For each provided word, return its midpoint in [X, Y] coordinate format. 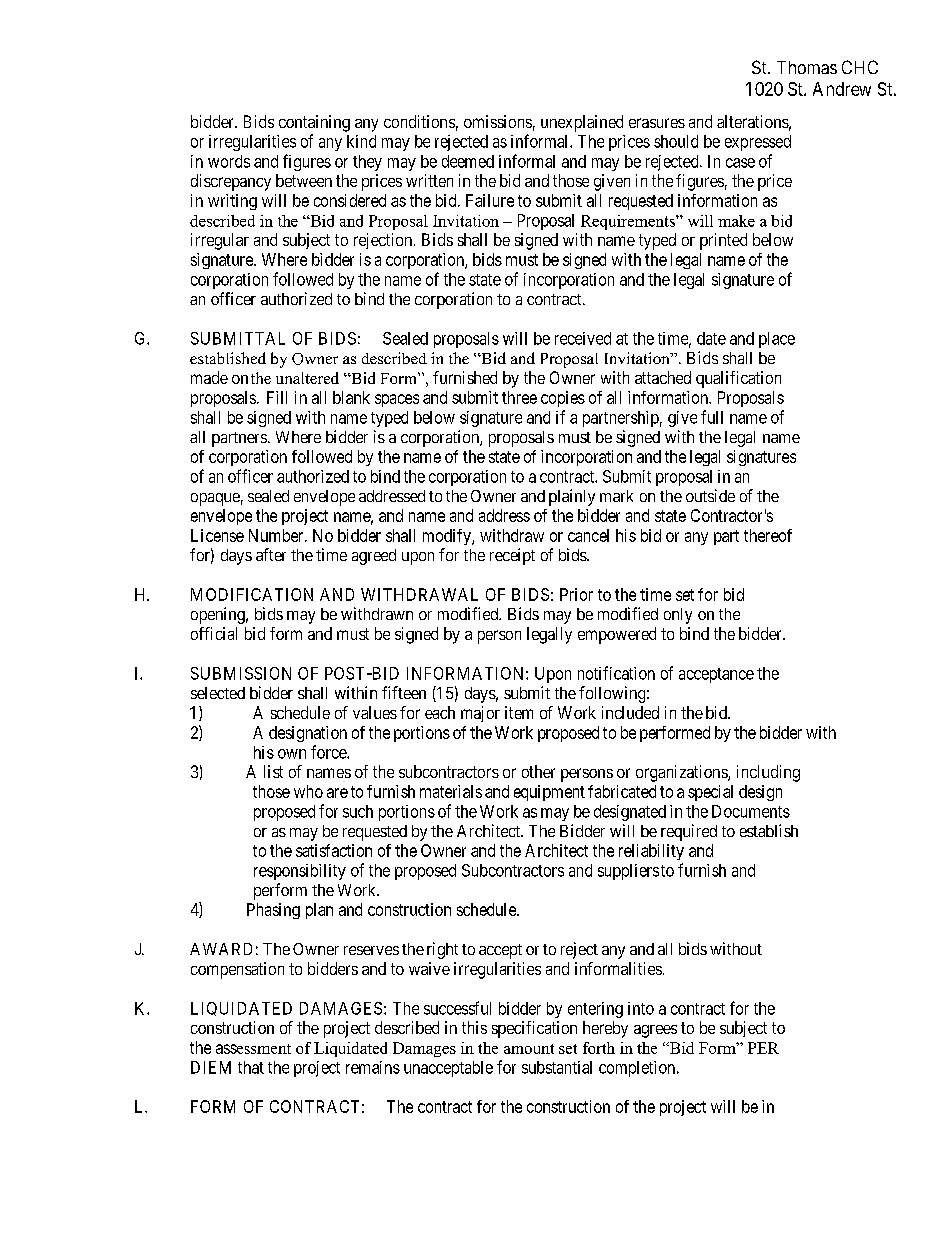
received [583, 338]
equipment [549, 793]
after [271, 554]
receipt [512, 556]
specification [534, 1029]
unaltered [307, 378]
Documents [751, 811]
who [308, 791]
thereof [768, 535]
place [777, 340]
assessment [253, 1049]
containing [314, 123]
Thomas [807, 67]
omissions [498, 121]
